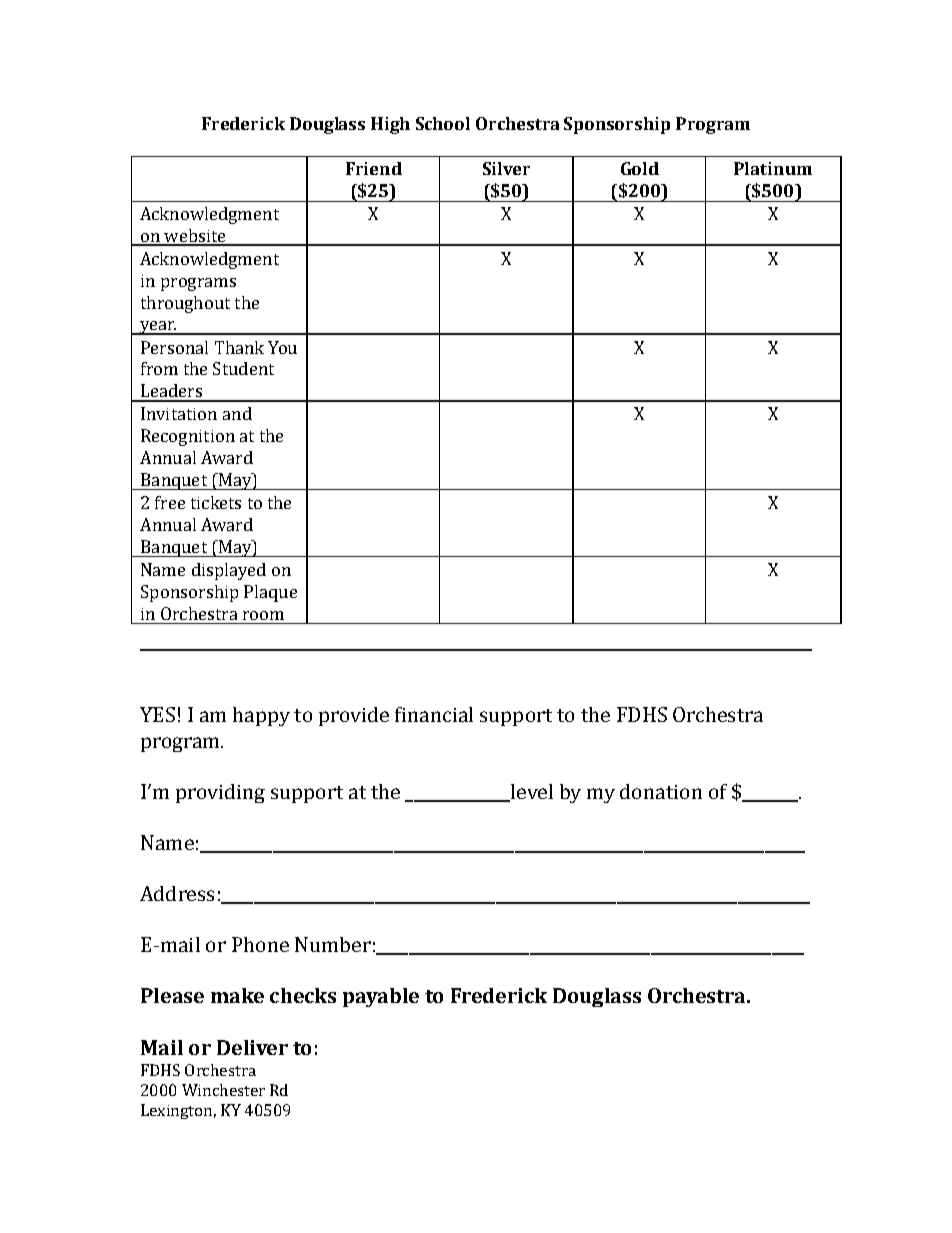 The image size is (952, 1233). I want to click on Gold, so click(640, 168).
